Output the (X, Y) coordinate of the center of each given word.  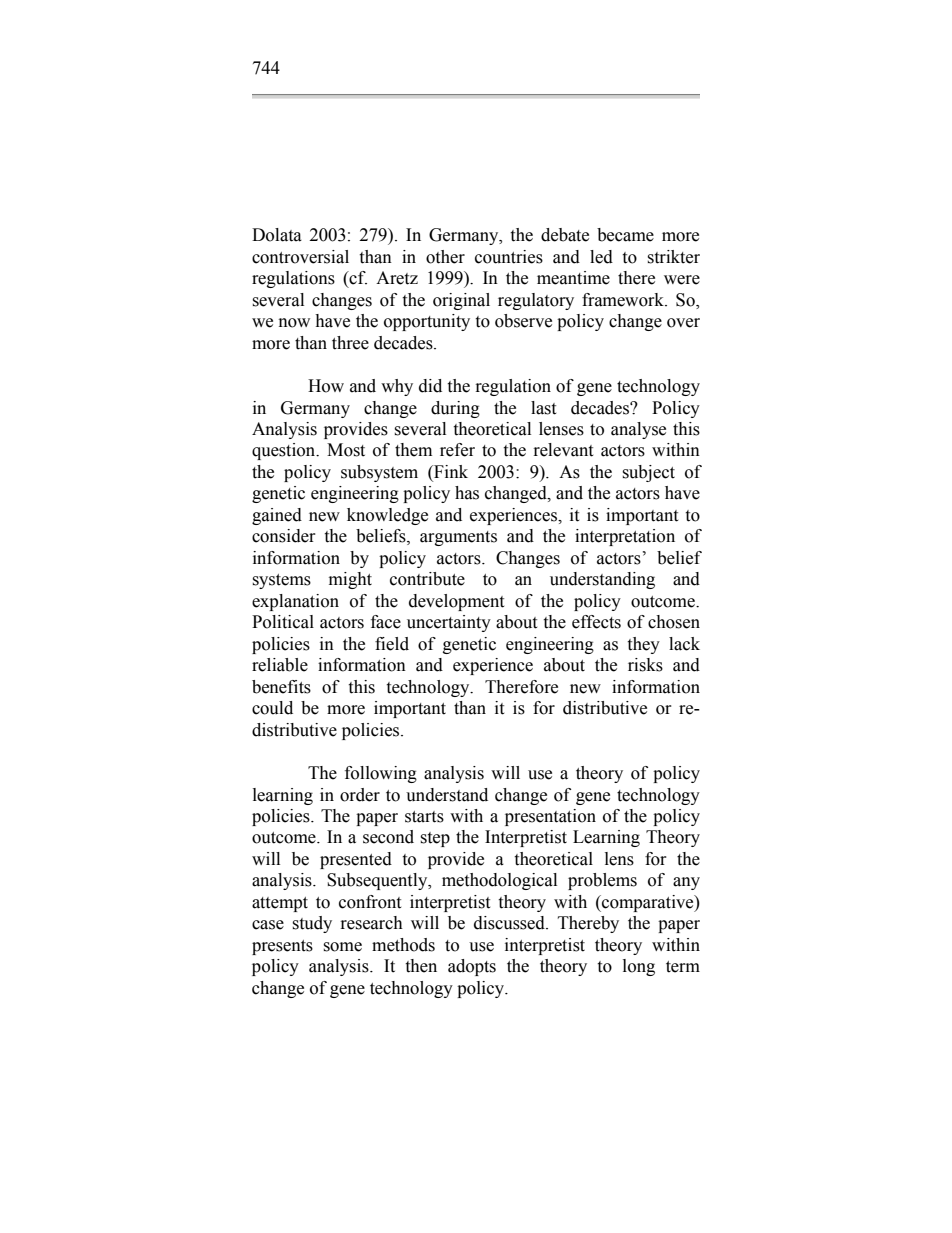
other (445, 257)
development (456, 602)
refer (457, 450)
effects (596, 622)
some (342, 947)
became (625, 235)
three (350, 343)
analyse (638, 430)
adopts (472, 967)
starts (424, 817)
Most (346, 450)
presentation (550, 817)
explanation (295, 602)
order (360, 795)
